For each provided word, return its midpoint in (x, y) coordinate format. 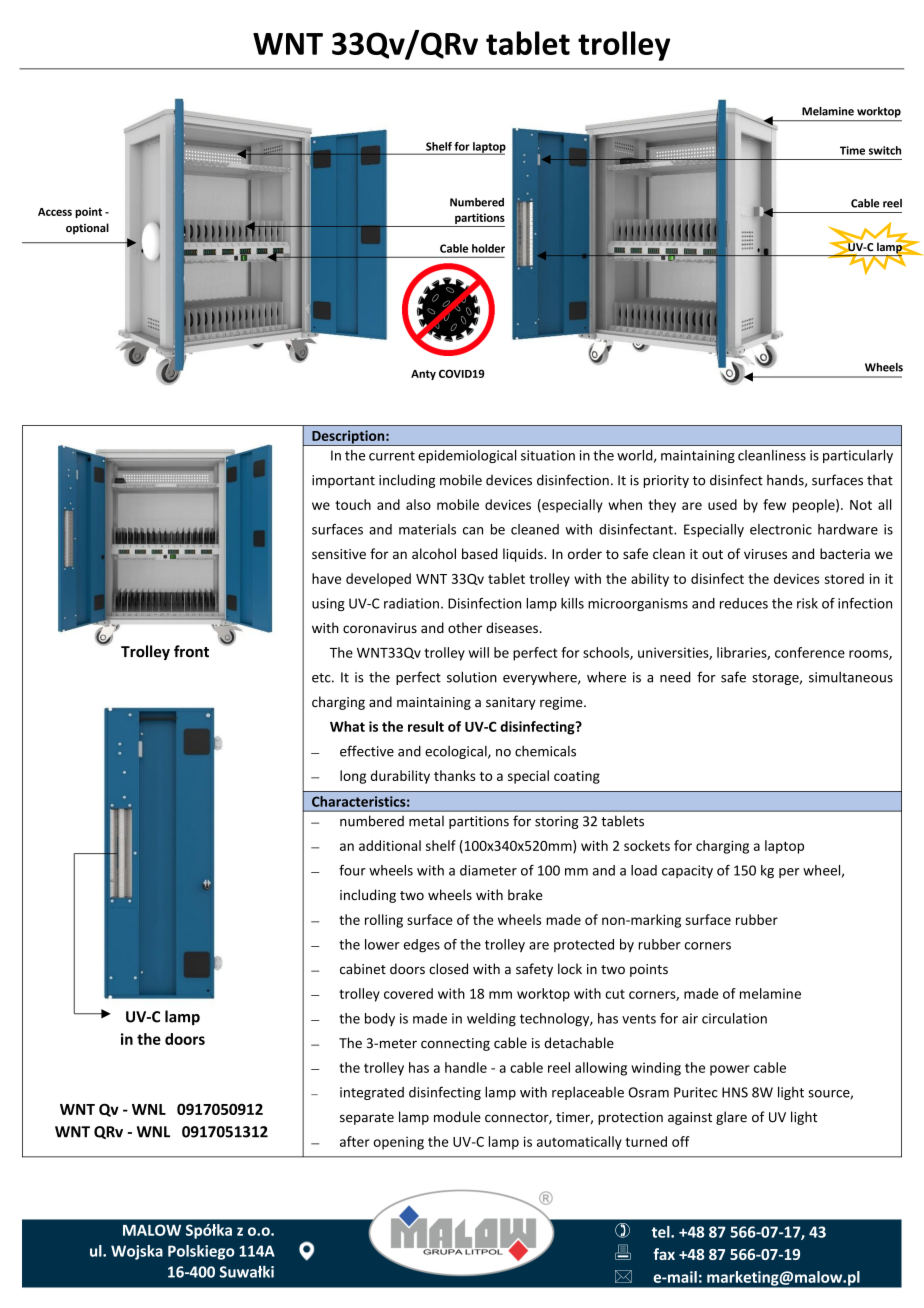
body (380, 1019)
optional (87, 229)
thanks (454, 775)
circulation (734, 1018)
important (343, 481)
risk (807, 603)
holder (488, 248)
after (355, 1141)
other (465, 627)
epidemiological (467, 456)
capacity (687, 871)
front (191, 651)
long (353, 777)
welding (491, 1020)
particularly (858, 456)
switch (885, 150)
